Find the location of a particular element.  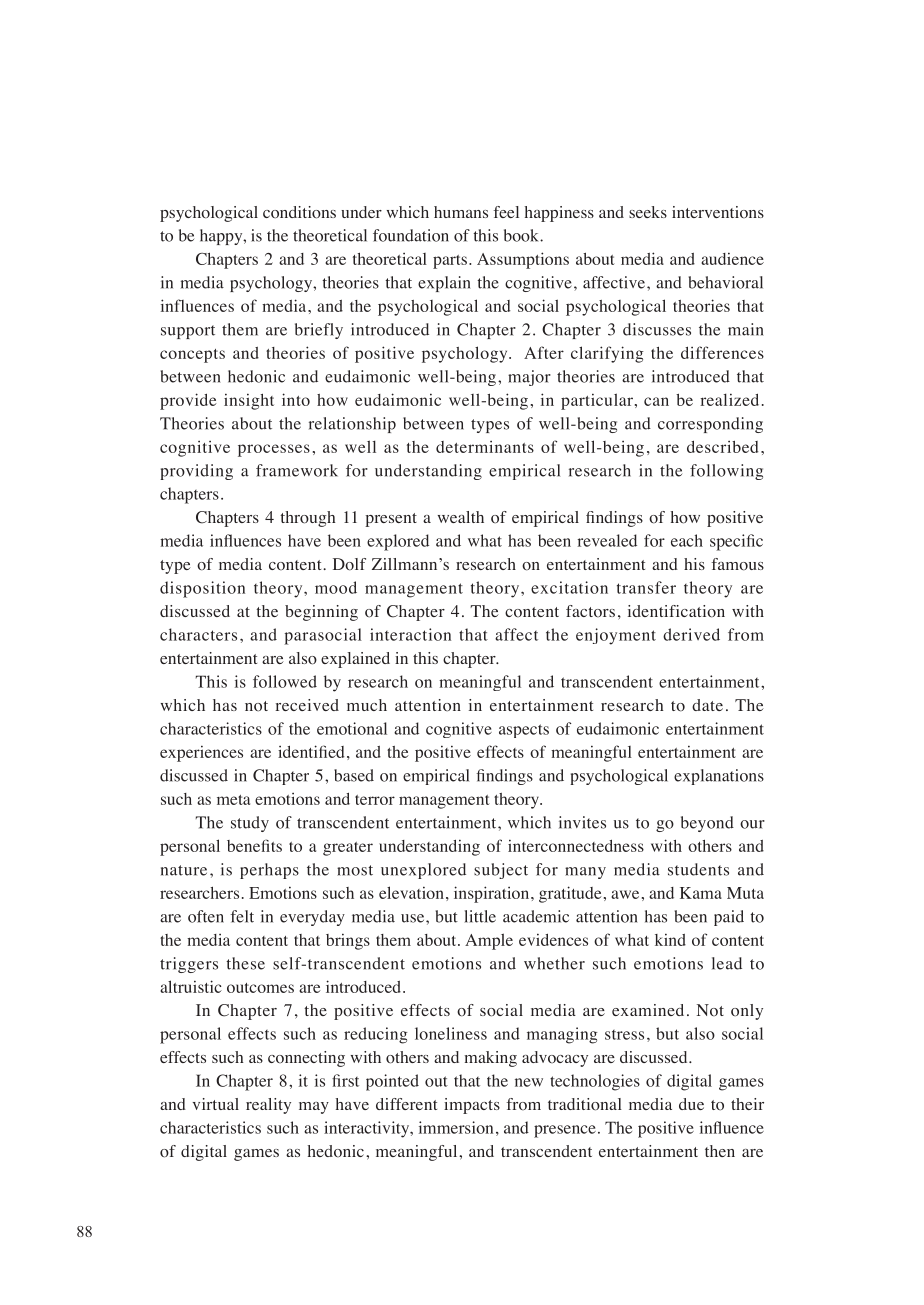

reality is located at coordinates (268, 1106).
